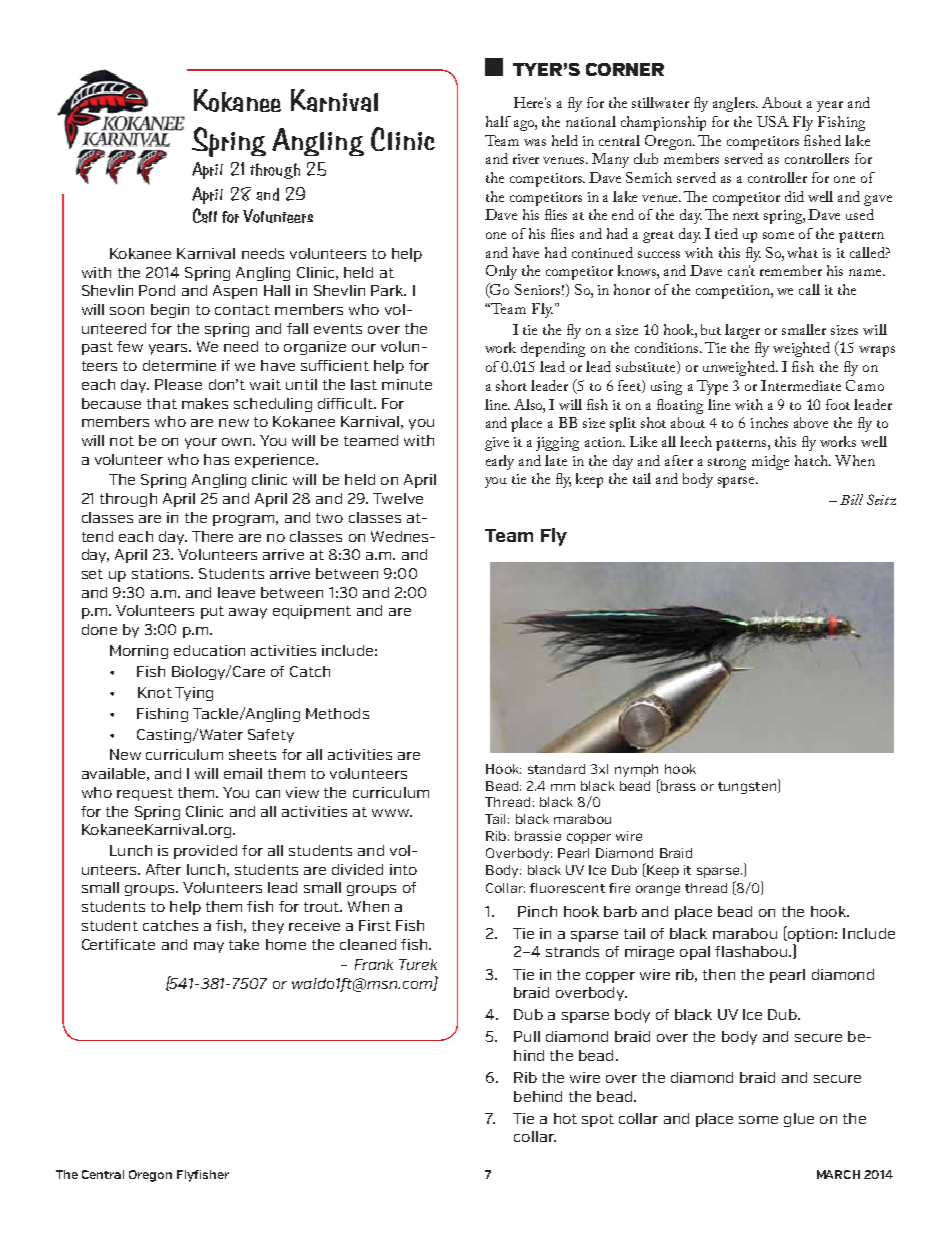 The width and height of the screenshot is (952, 1233). I want to click on provided, so click(205, 852).
